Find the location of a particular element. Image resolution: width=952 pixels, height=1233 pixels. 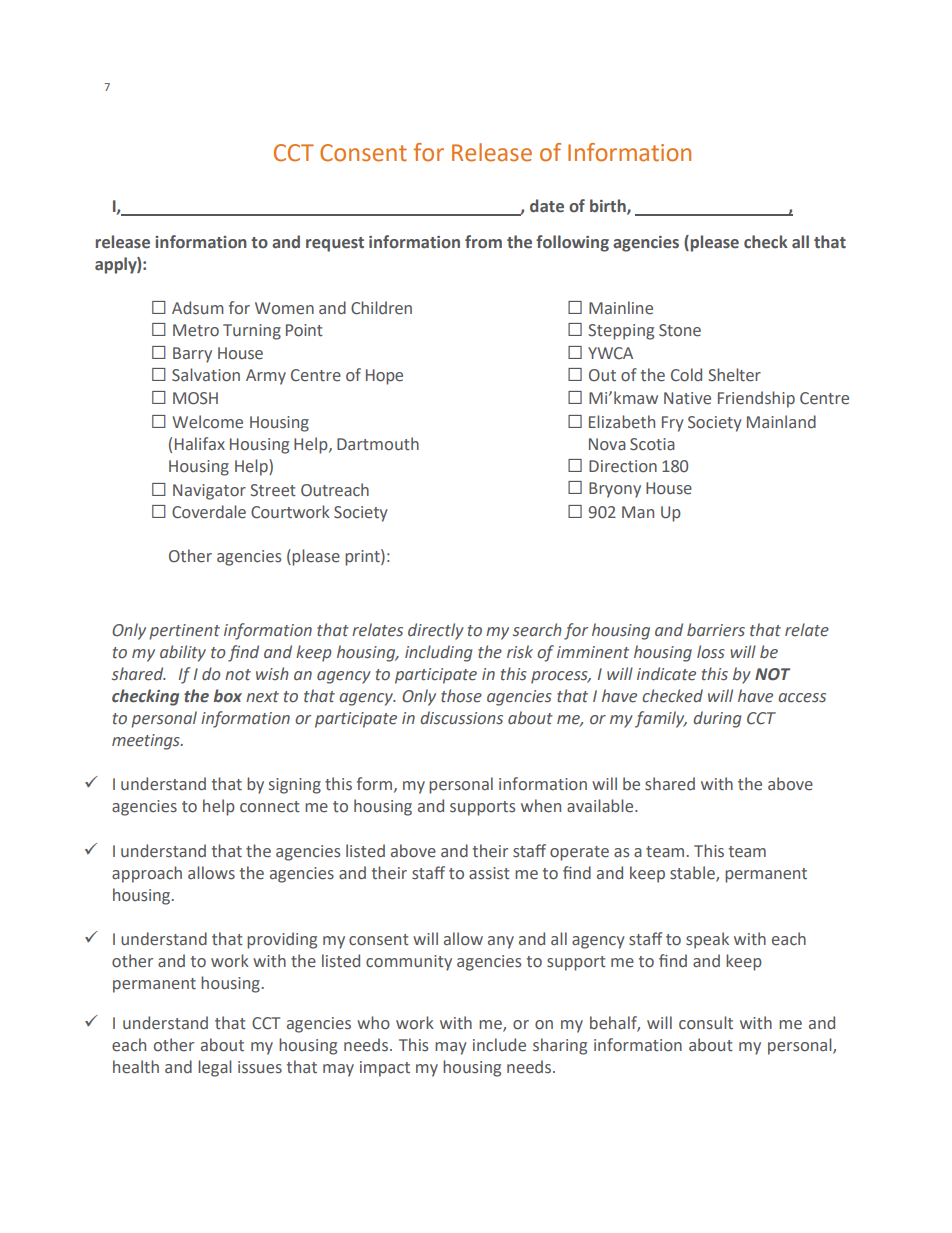

connect is located at coordinates (270, 807).
